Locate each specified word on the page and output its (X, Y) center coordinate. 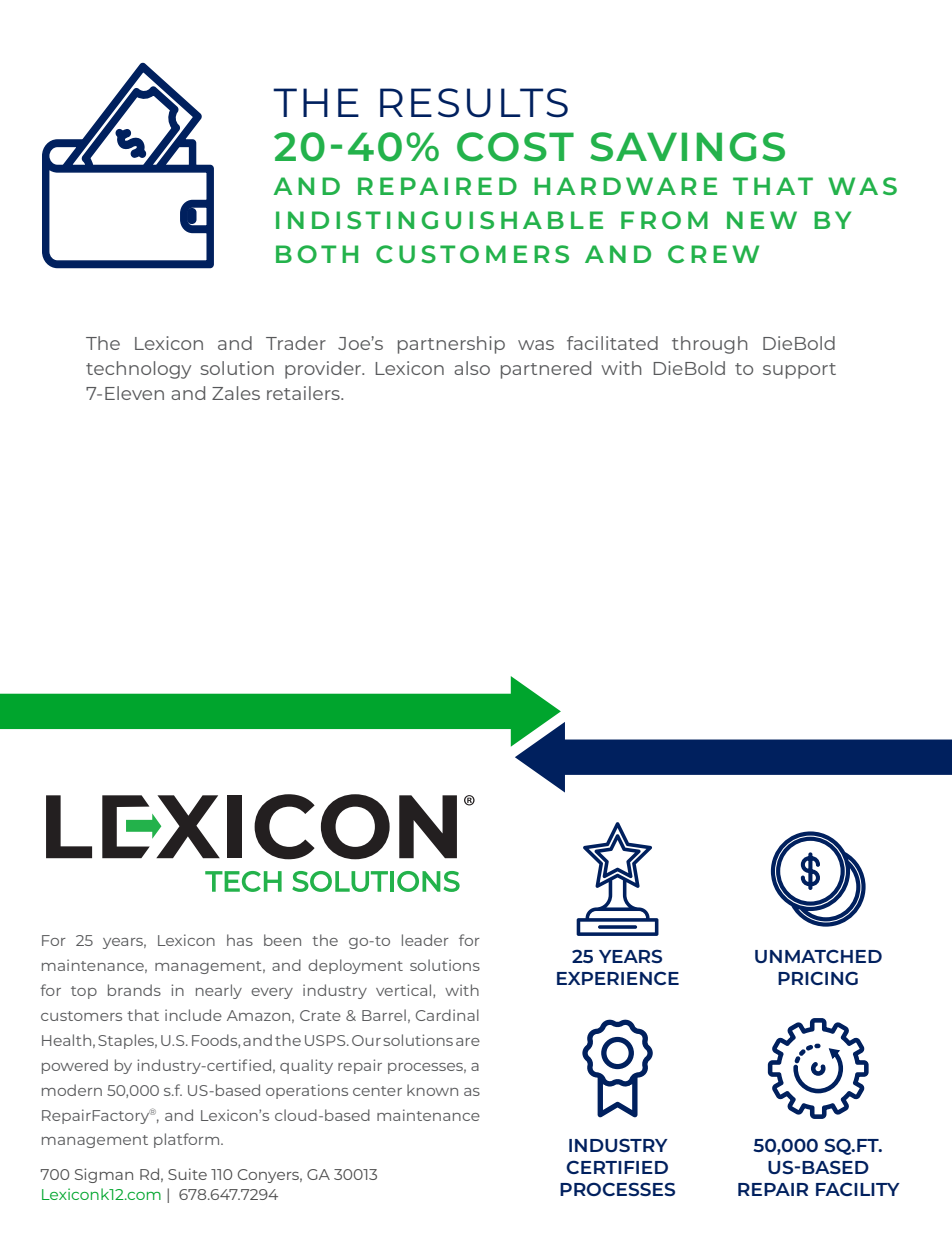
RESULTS (474, 103)
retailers (304, 393)
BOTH (317, 254)
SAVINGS (687, 147)
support (799, 371)
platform (188, 1140)
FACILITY (858, 1189)
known (432, 1090)
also (472, 368)
